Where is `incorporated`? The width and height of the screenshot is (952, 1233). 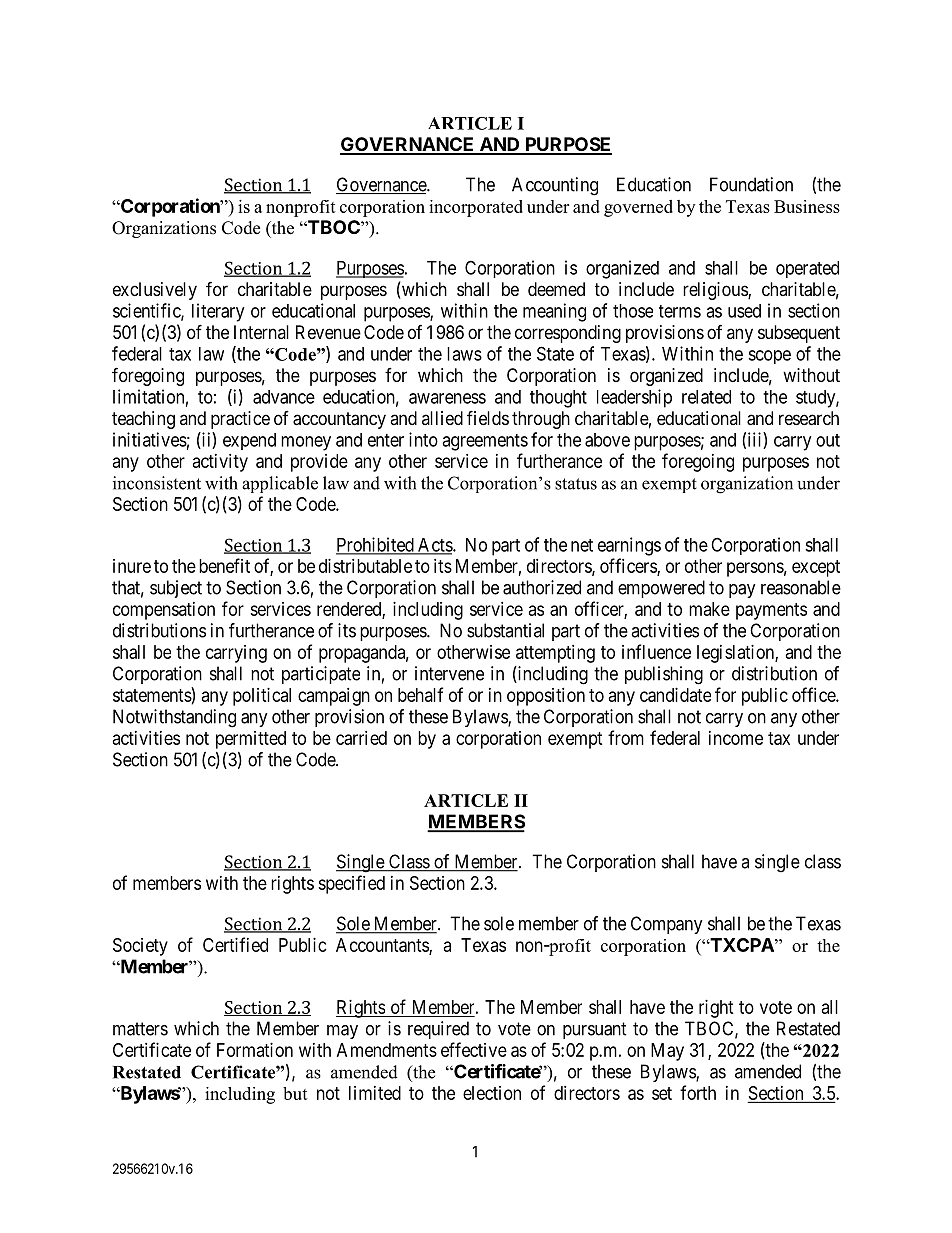 incorporated is located at coordinates (476, 208).
